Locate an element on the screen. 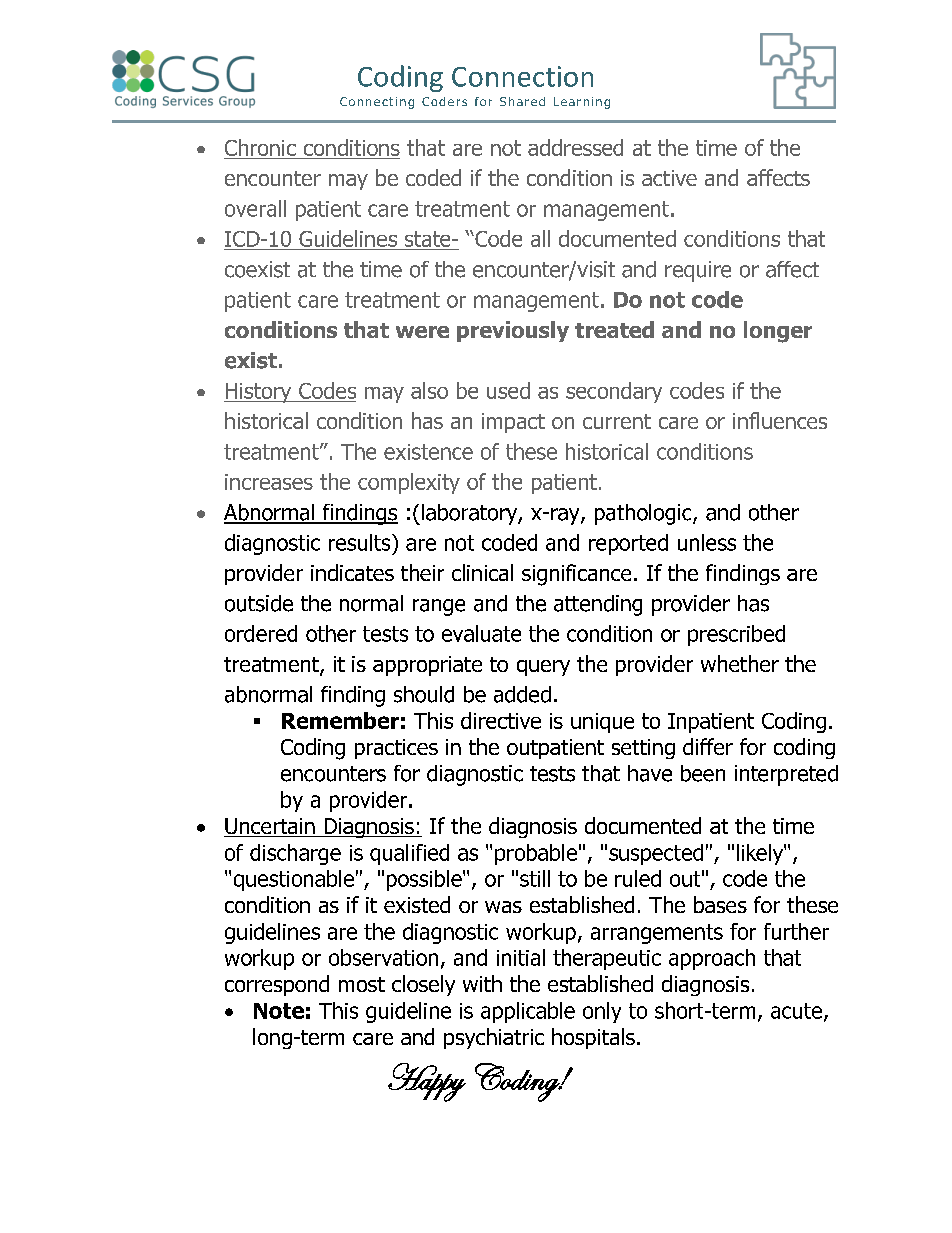 This screenshot has width=952, height=1233. require is located at coordinates (698, 271).
